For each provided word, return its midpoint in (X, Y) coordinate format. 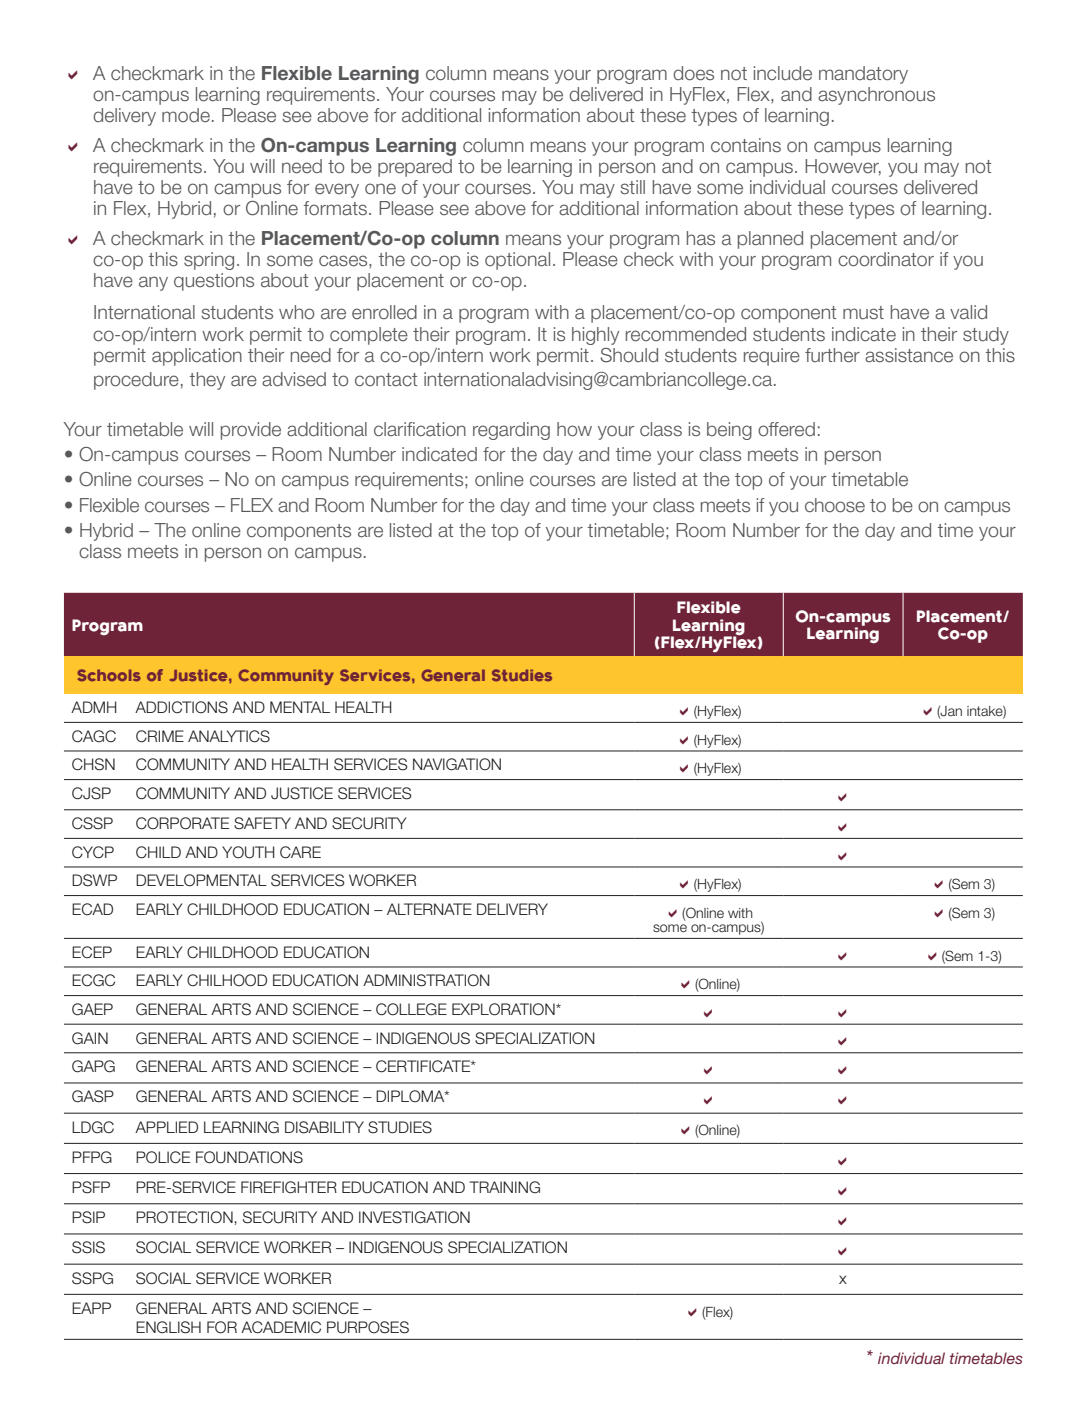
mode (186, 115)
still (632, 187)
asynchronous (876, 96)
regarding (511, 431)
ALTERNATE (429, 909)
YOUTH (248, 852)
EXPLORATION (504, 1009)
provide (251, 431)
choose (835, 505)
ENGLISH (168, 1327)
